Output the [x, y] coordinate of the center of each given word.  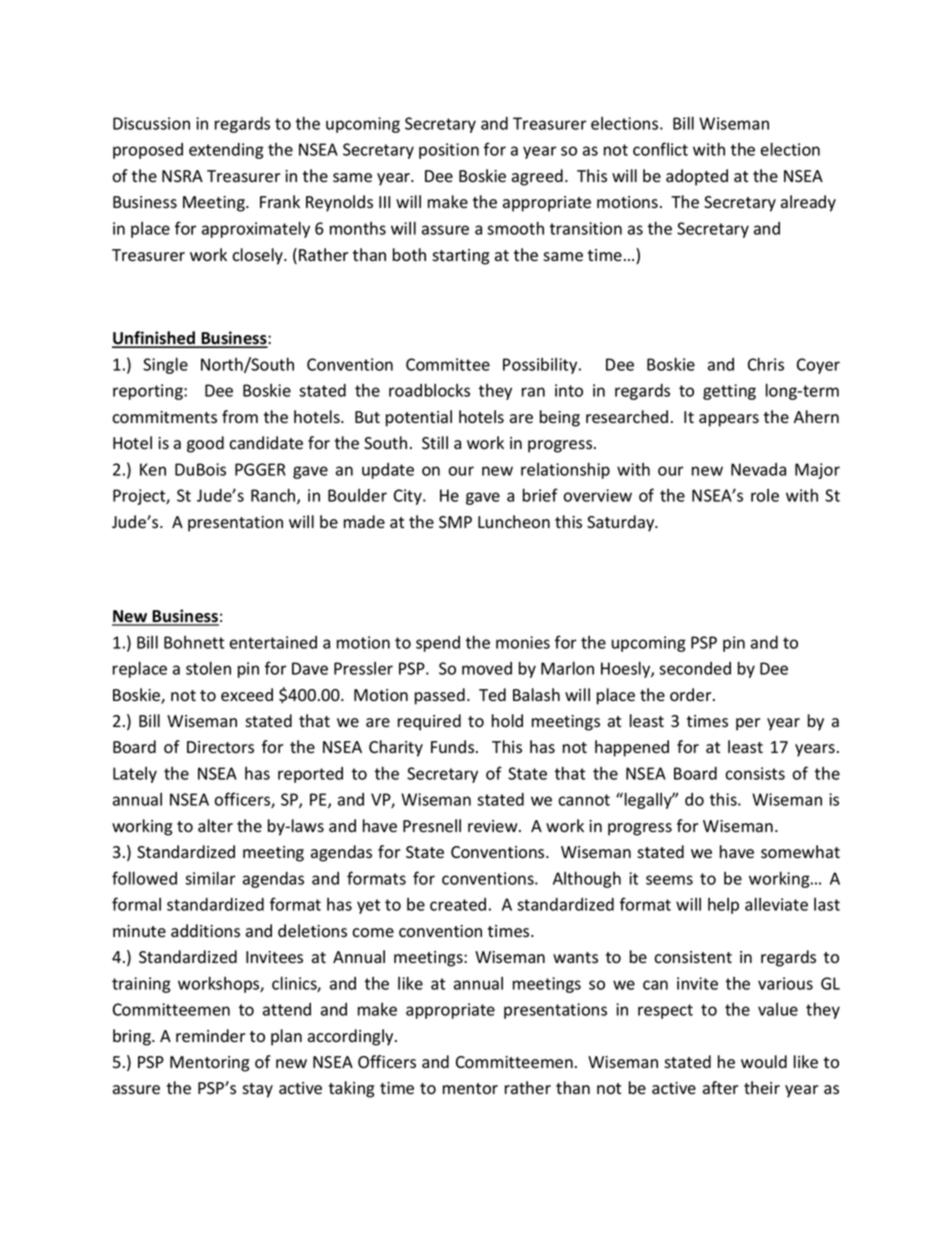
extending [226, 151]
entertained [273, 642]
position [449, 151]
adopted [697, 177]
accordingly [352, 1037]
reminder [210, 1036]
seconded [695, 668]
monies [523, 642]
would [764, 1062]
